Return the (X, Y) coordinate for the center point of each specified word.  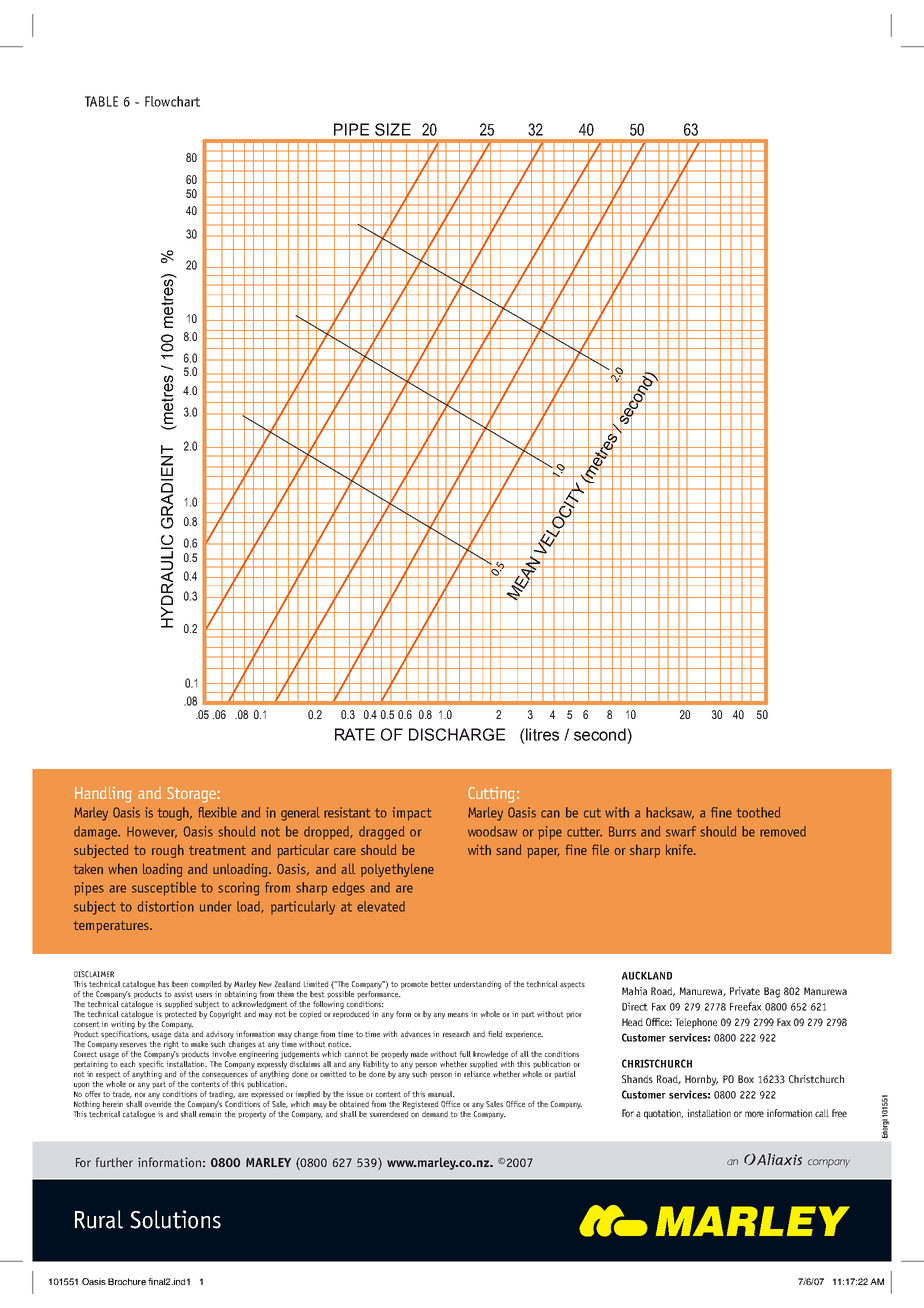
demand (435, 1114)
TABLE (101, 101)
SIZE (393, 129)
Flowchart (172, 101)
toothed (758, 812)
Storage (191, 795)
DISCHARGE (457, 734)
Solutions (175, 1219)
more (754, 1114)
